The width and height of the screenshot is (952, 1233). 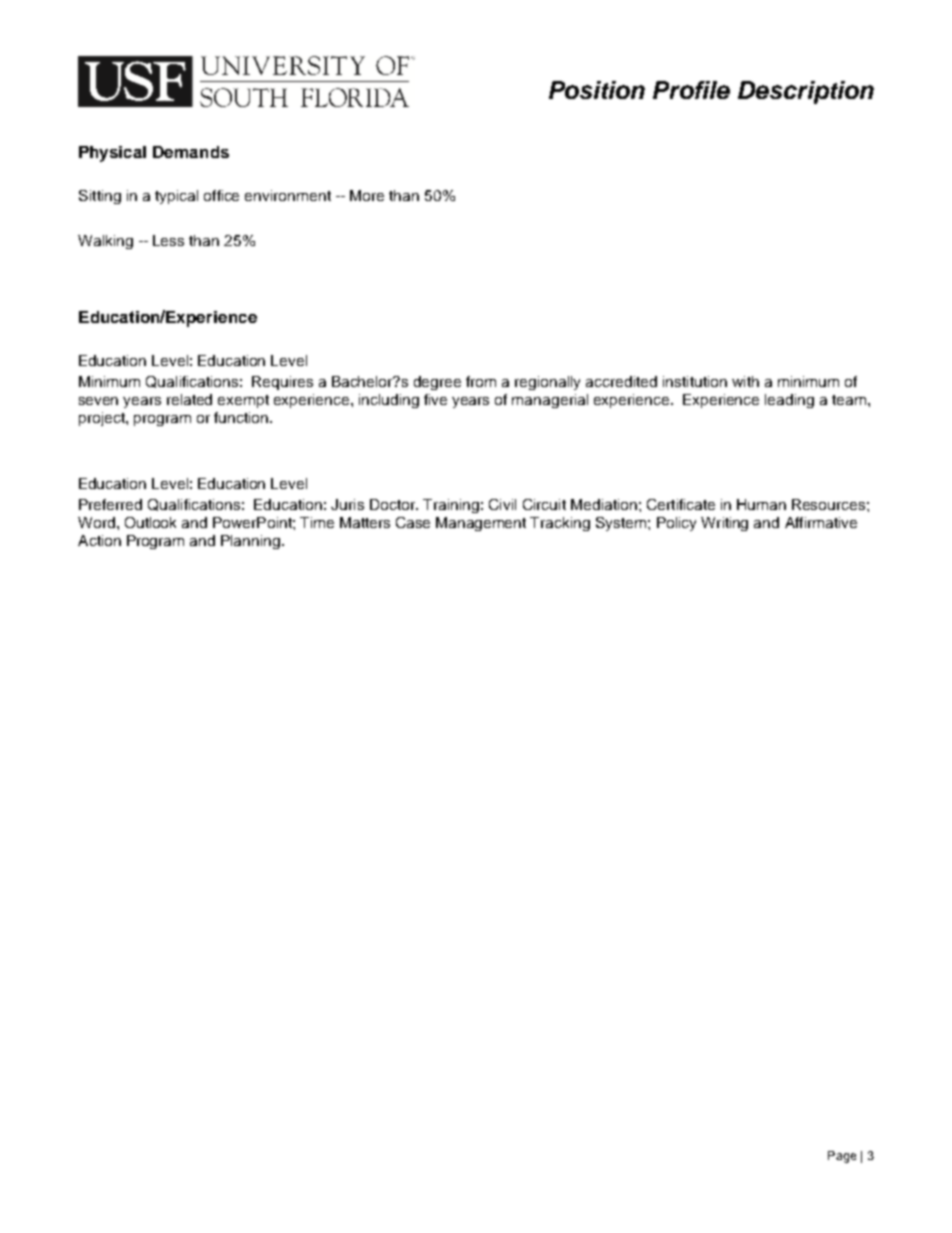 What do you see at coordinates (481, 381) in the screenshot?
I see `from` at bounding box center [481, 381].
